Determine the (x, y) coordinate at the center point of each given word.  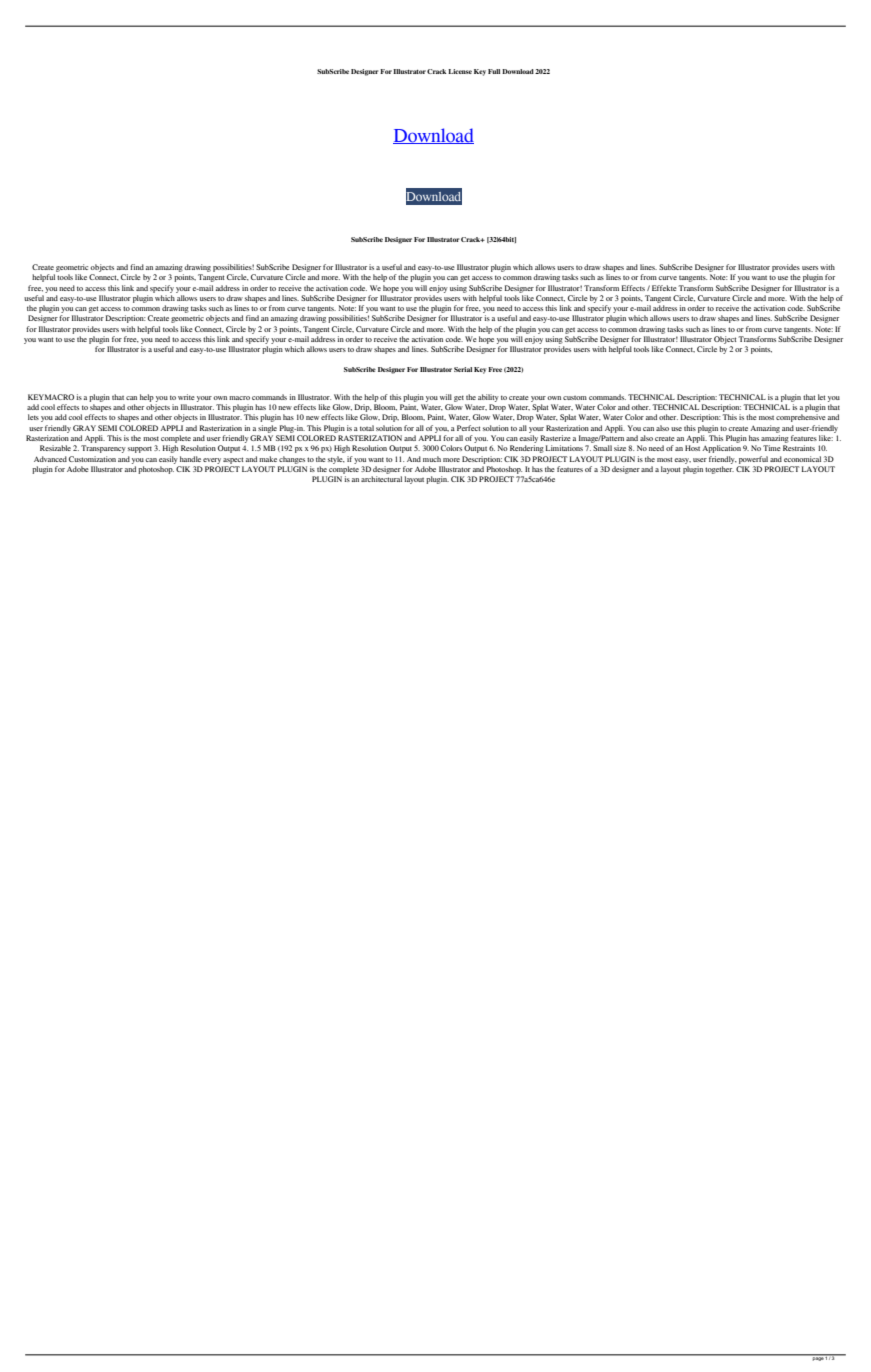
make (268, 459)
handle (190, 459)
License (460, 71)
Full (494, 71)
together (719, 470)
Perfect (468, 428)
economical (802, 459)
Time (772, 448)
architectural (381, 479)
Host (692, 448)
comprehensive (801, 418)
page (818, 1358)
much (432, 459)
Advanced (50, 459)
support (140, 449)
